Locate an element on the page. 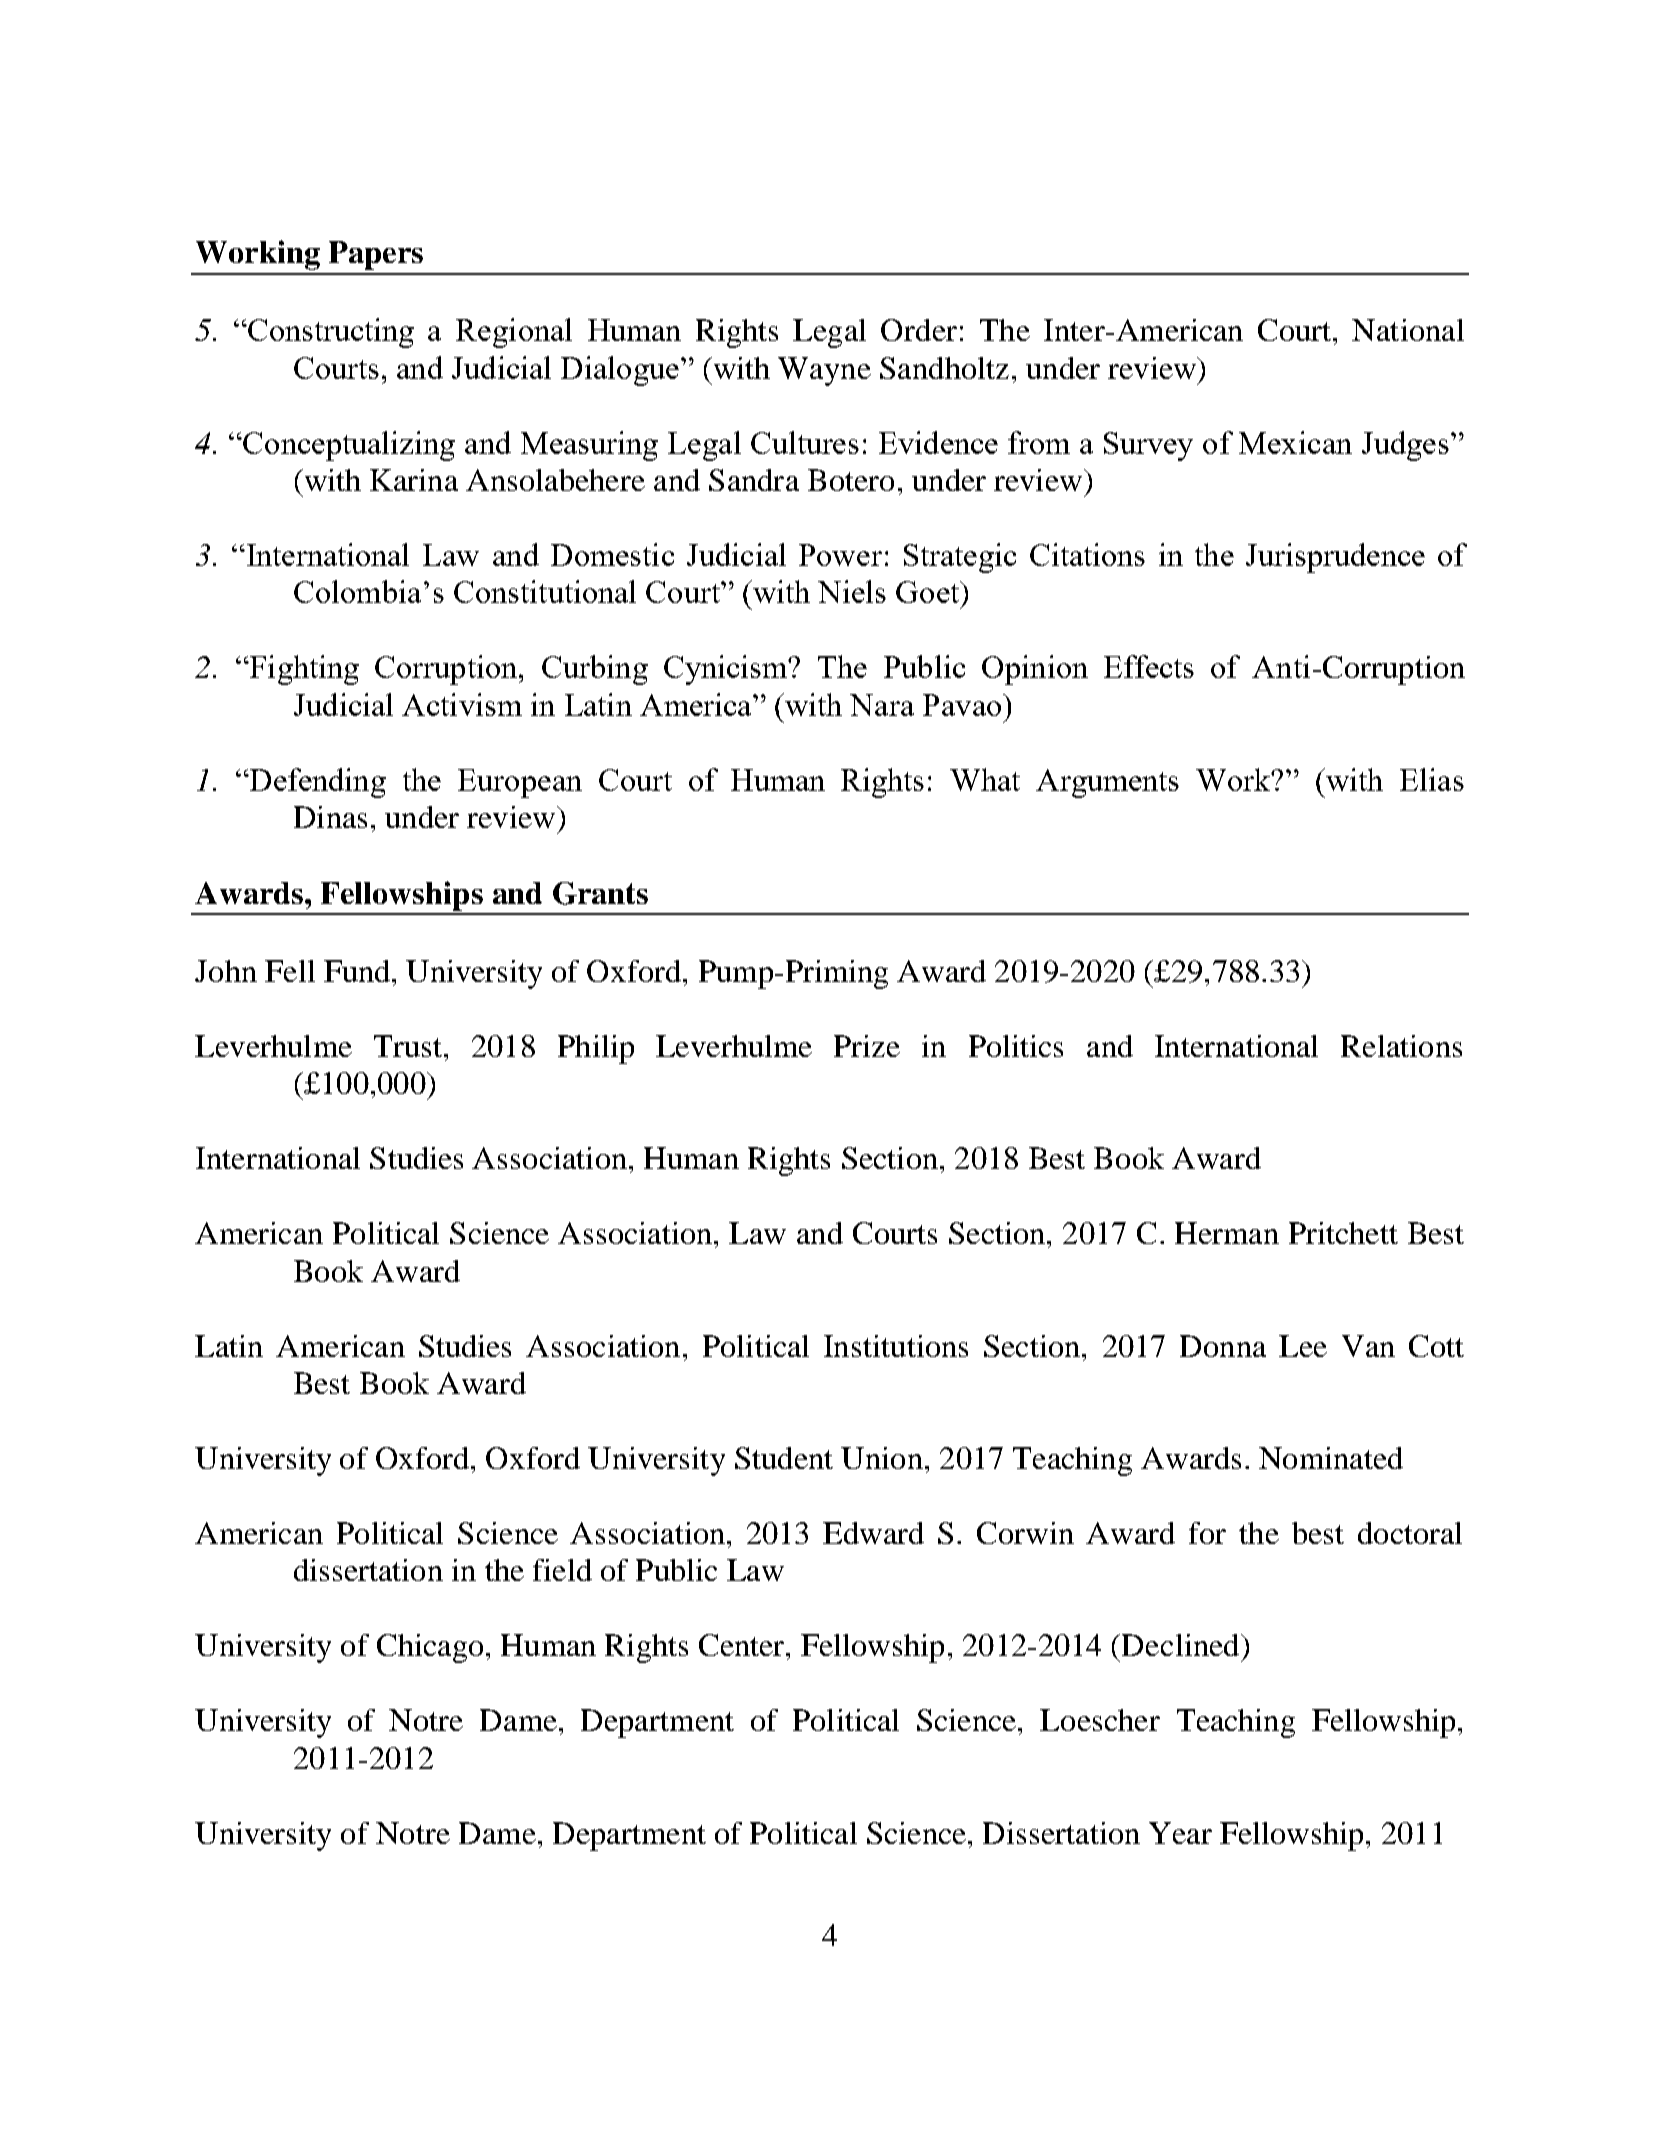  Constructing is located at coordinates (330, 333).
